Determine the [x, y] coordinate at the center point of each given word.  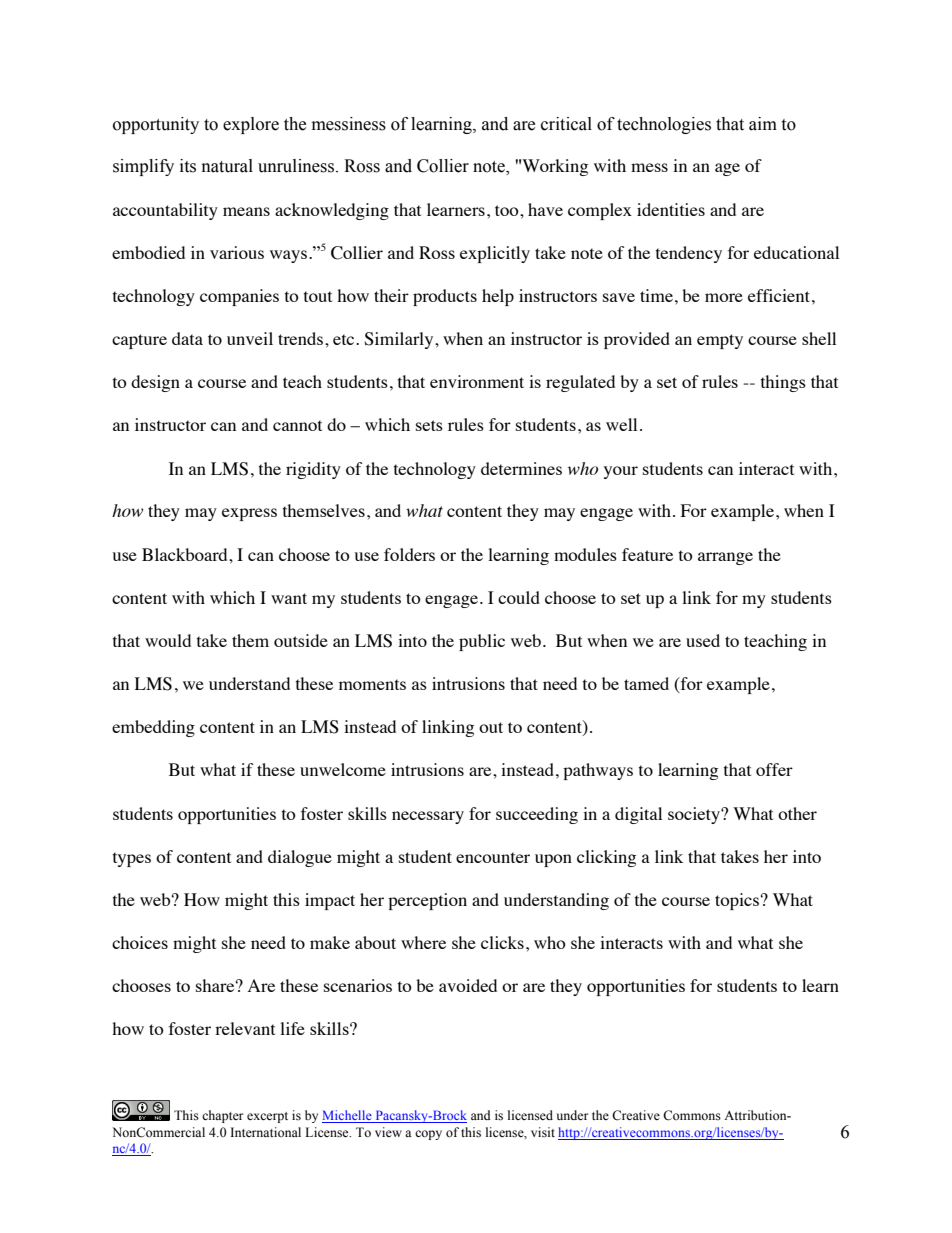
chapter [222, 1116]
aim [763, 124]
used [703, 640]
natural [227, 166]
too [508, 210]
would [168, 640]
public [482, 642]
